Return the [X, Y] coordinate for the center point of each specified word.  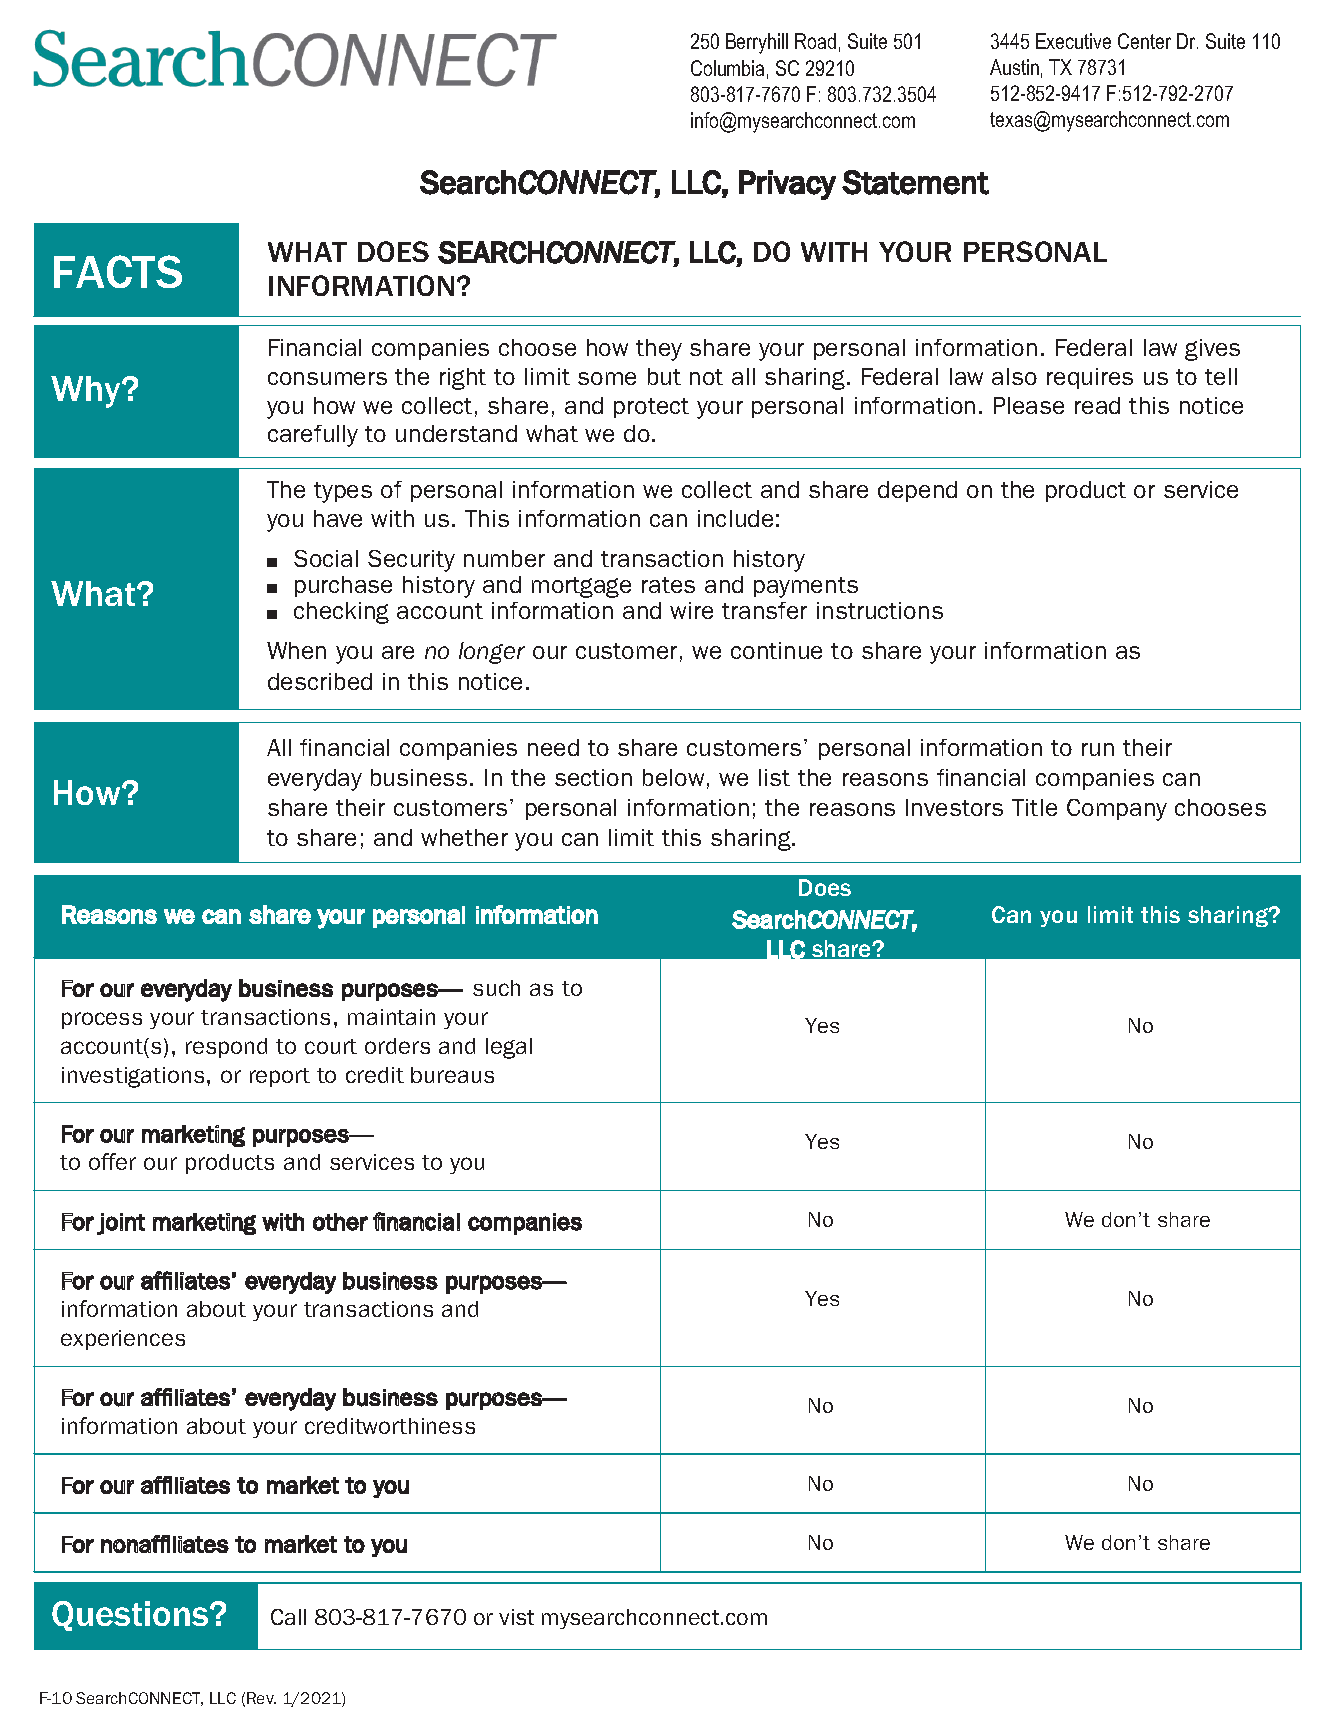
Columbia [727, 68]
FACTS [118, 271]
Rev [261, 1698]
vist [516, 1617]
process [102, 1020]
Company [1117, 810]
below [673, 777]
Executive [1073, 41]
